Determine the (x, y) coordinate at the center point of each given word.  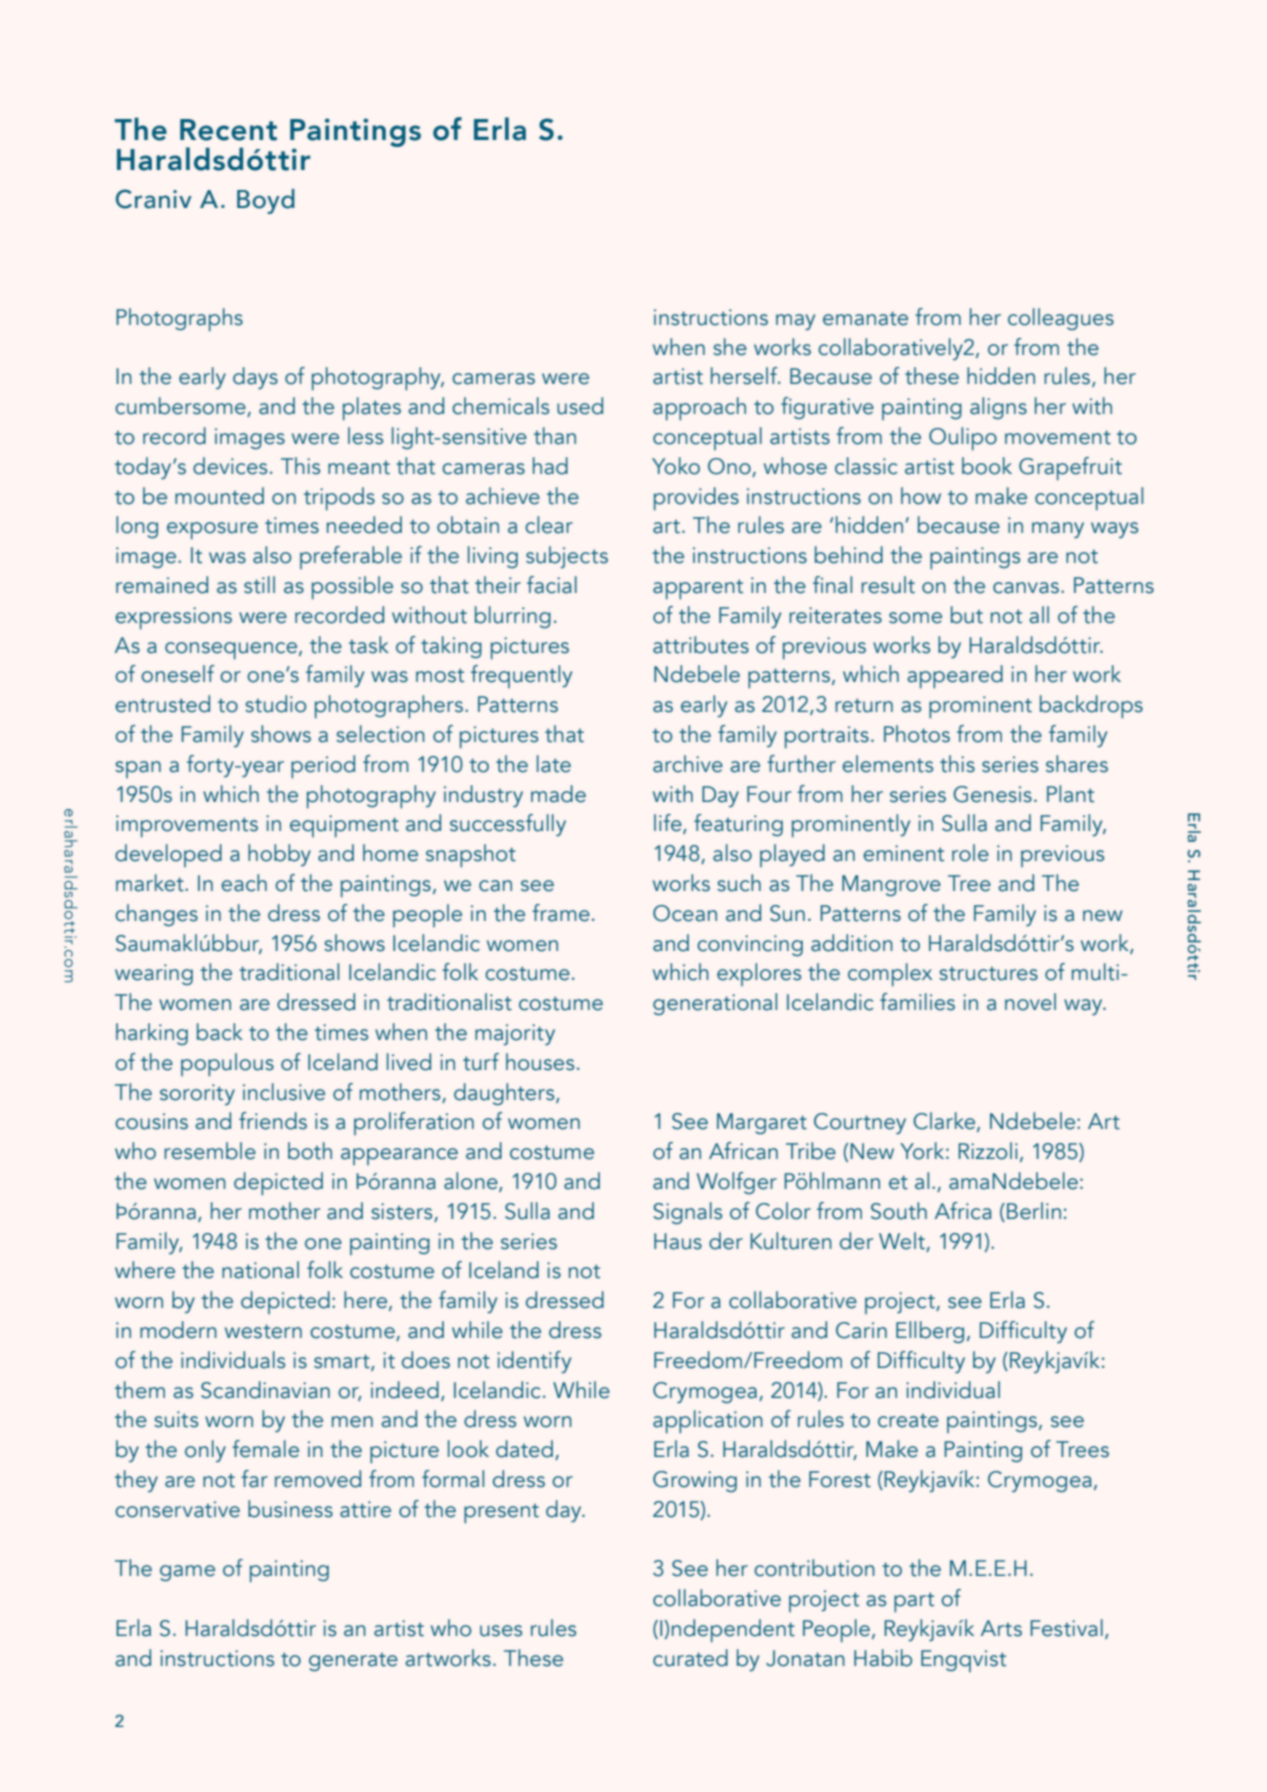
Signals (687, 1213)
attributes (701, 645)
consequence (232, 651)
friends (273, 1121)
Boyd (266, 201)
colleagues (1061, 319)
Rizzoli (988, 1151)
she (730, 347)
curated (690, 1658)
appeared (955, 677)
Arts (1001, 1628)
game (187, 1573)
